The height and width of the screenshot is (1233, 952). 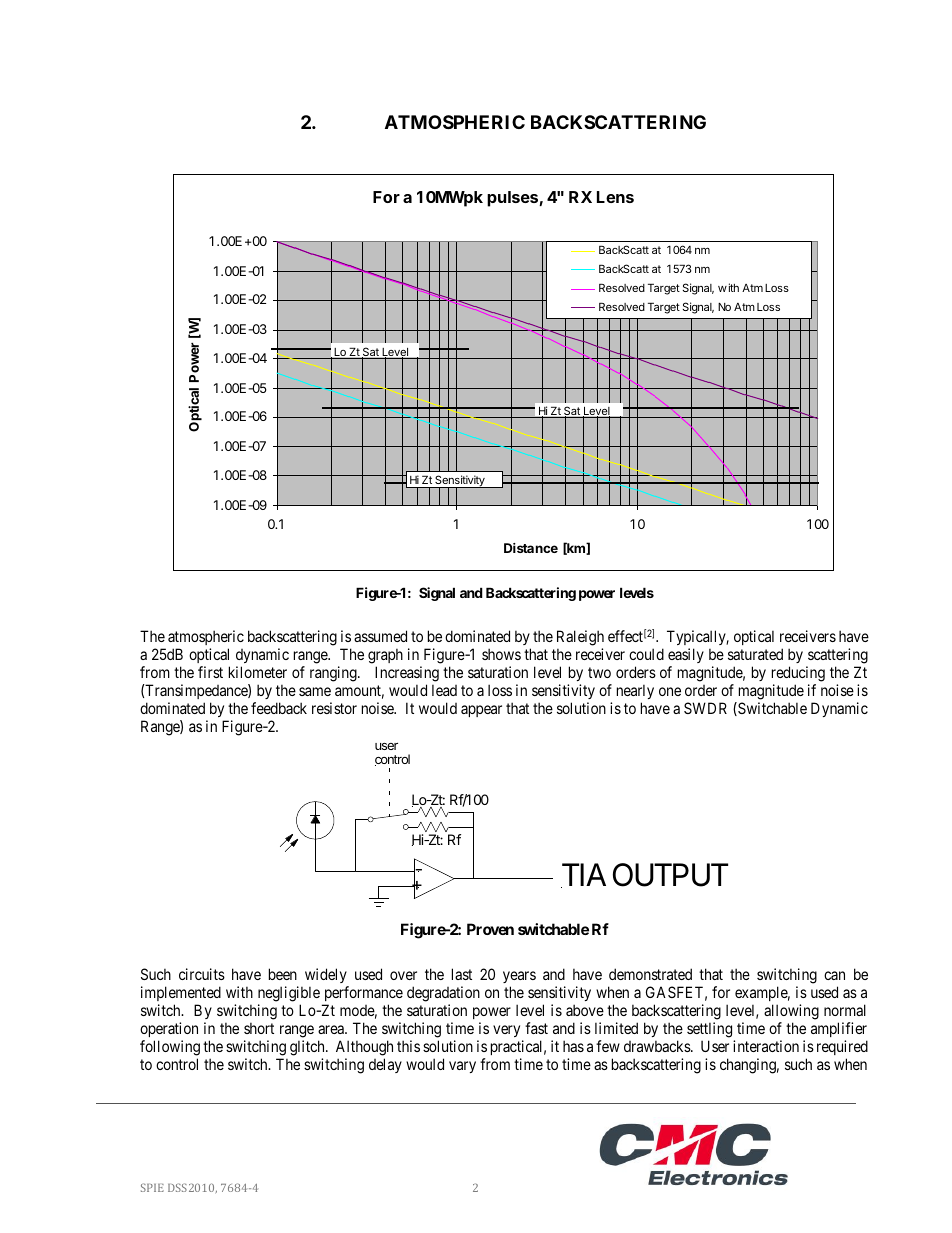 I want to click on vary, so click(x=462, y=1067).
